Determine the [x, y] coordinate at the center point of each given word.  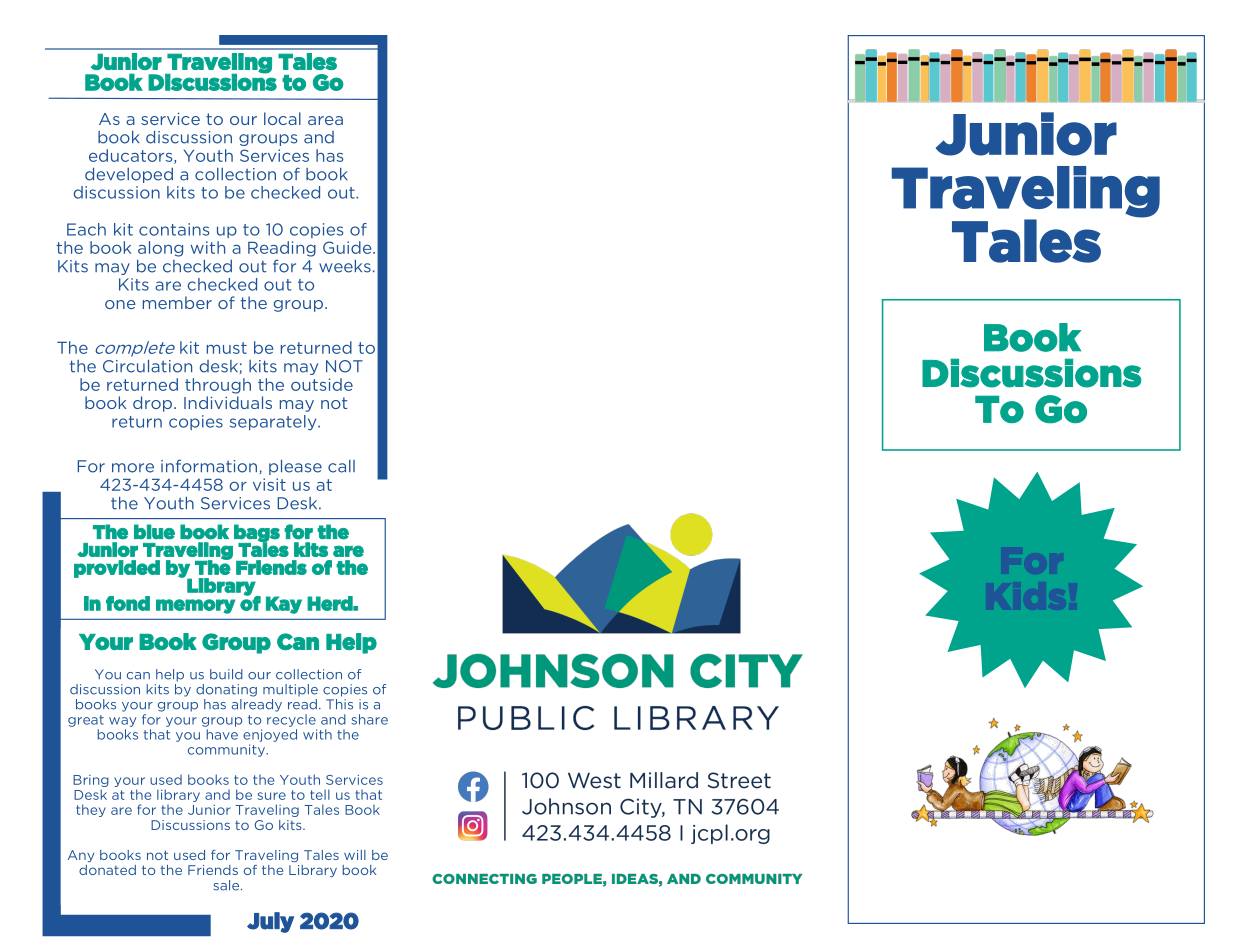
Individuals [228, 402]
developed [129, 175]
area [325, 120]
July [270, 922]
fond [128, 603]
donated [107, 870]
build [226, 674]
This [339, 703]
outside [322, 384]
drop [152, 404]
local [282, 118]
